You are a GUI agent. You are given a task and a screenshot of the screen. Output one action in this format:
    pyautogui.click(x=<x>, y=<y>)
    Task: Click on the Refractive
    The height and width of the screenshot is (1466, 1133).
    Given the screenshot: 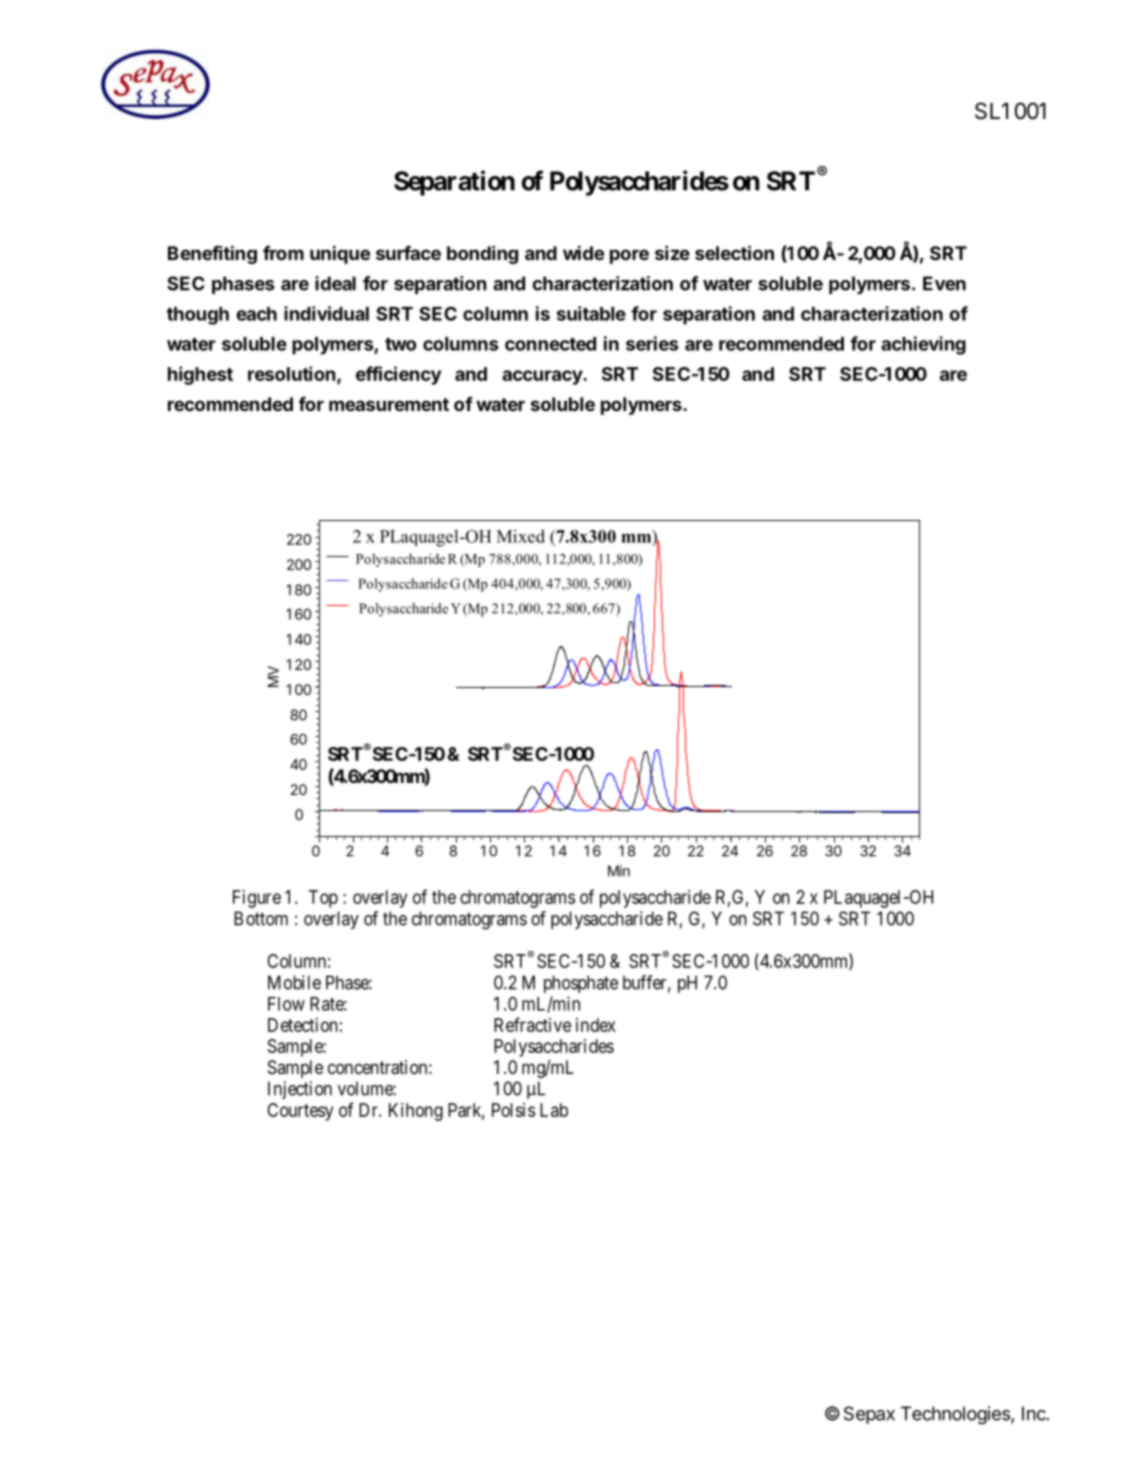 What is the action you would take?
    pyautogui.click(x=532, y=1024)
